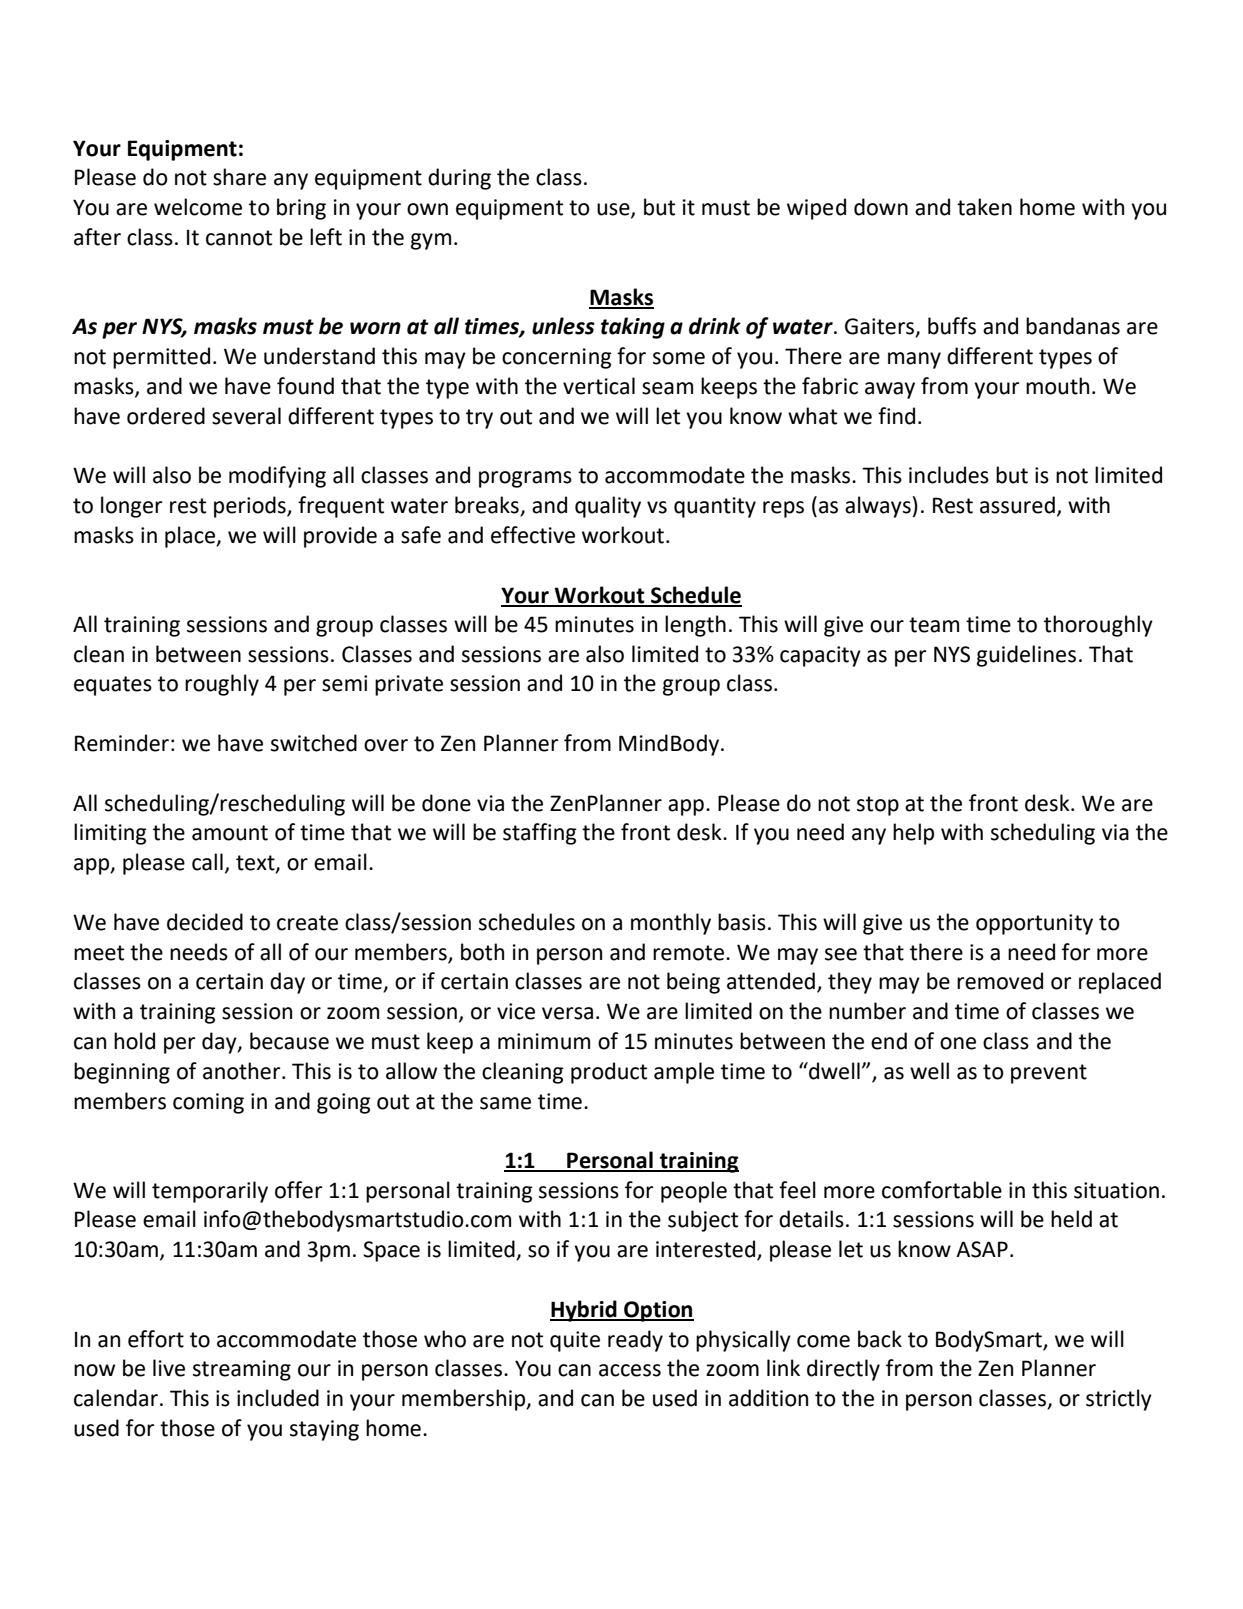 The height and width of the document is (1609, 1243). Describe the element at coordinates (913, 834) in the document. I see `help` at that location.
